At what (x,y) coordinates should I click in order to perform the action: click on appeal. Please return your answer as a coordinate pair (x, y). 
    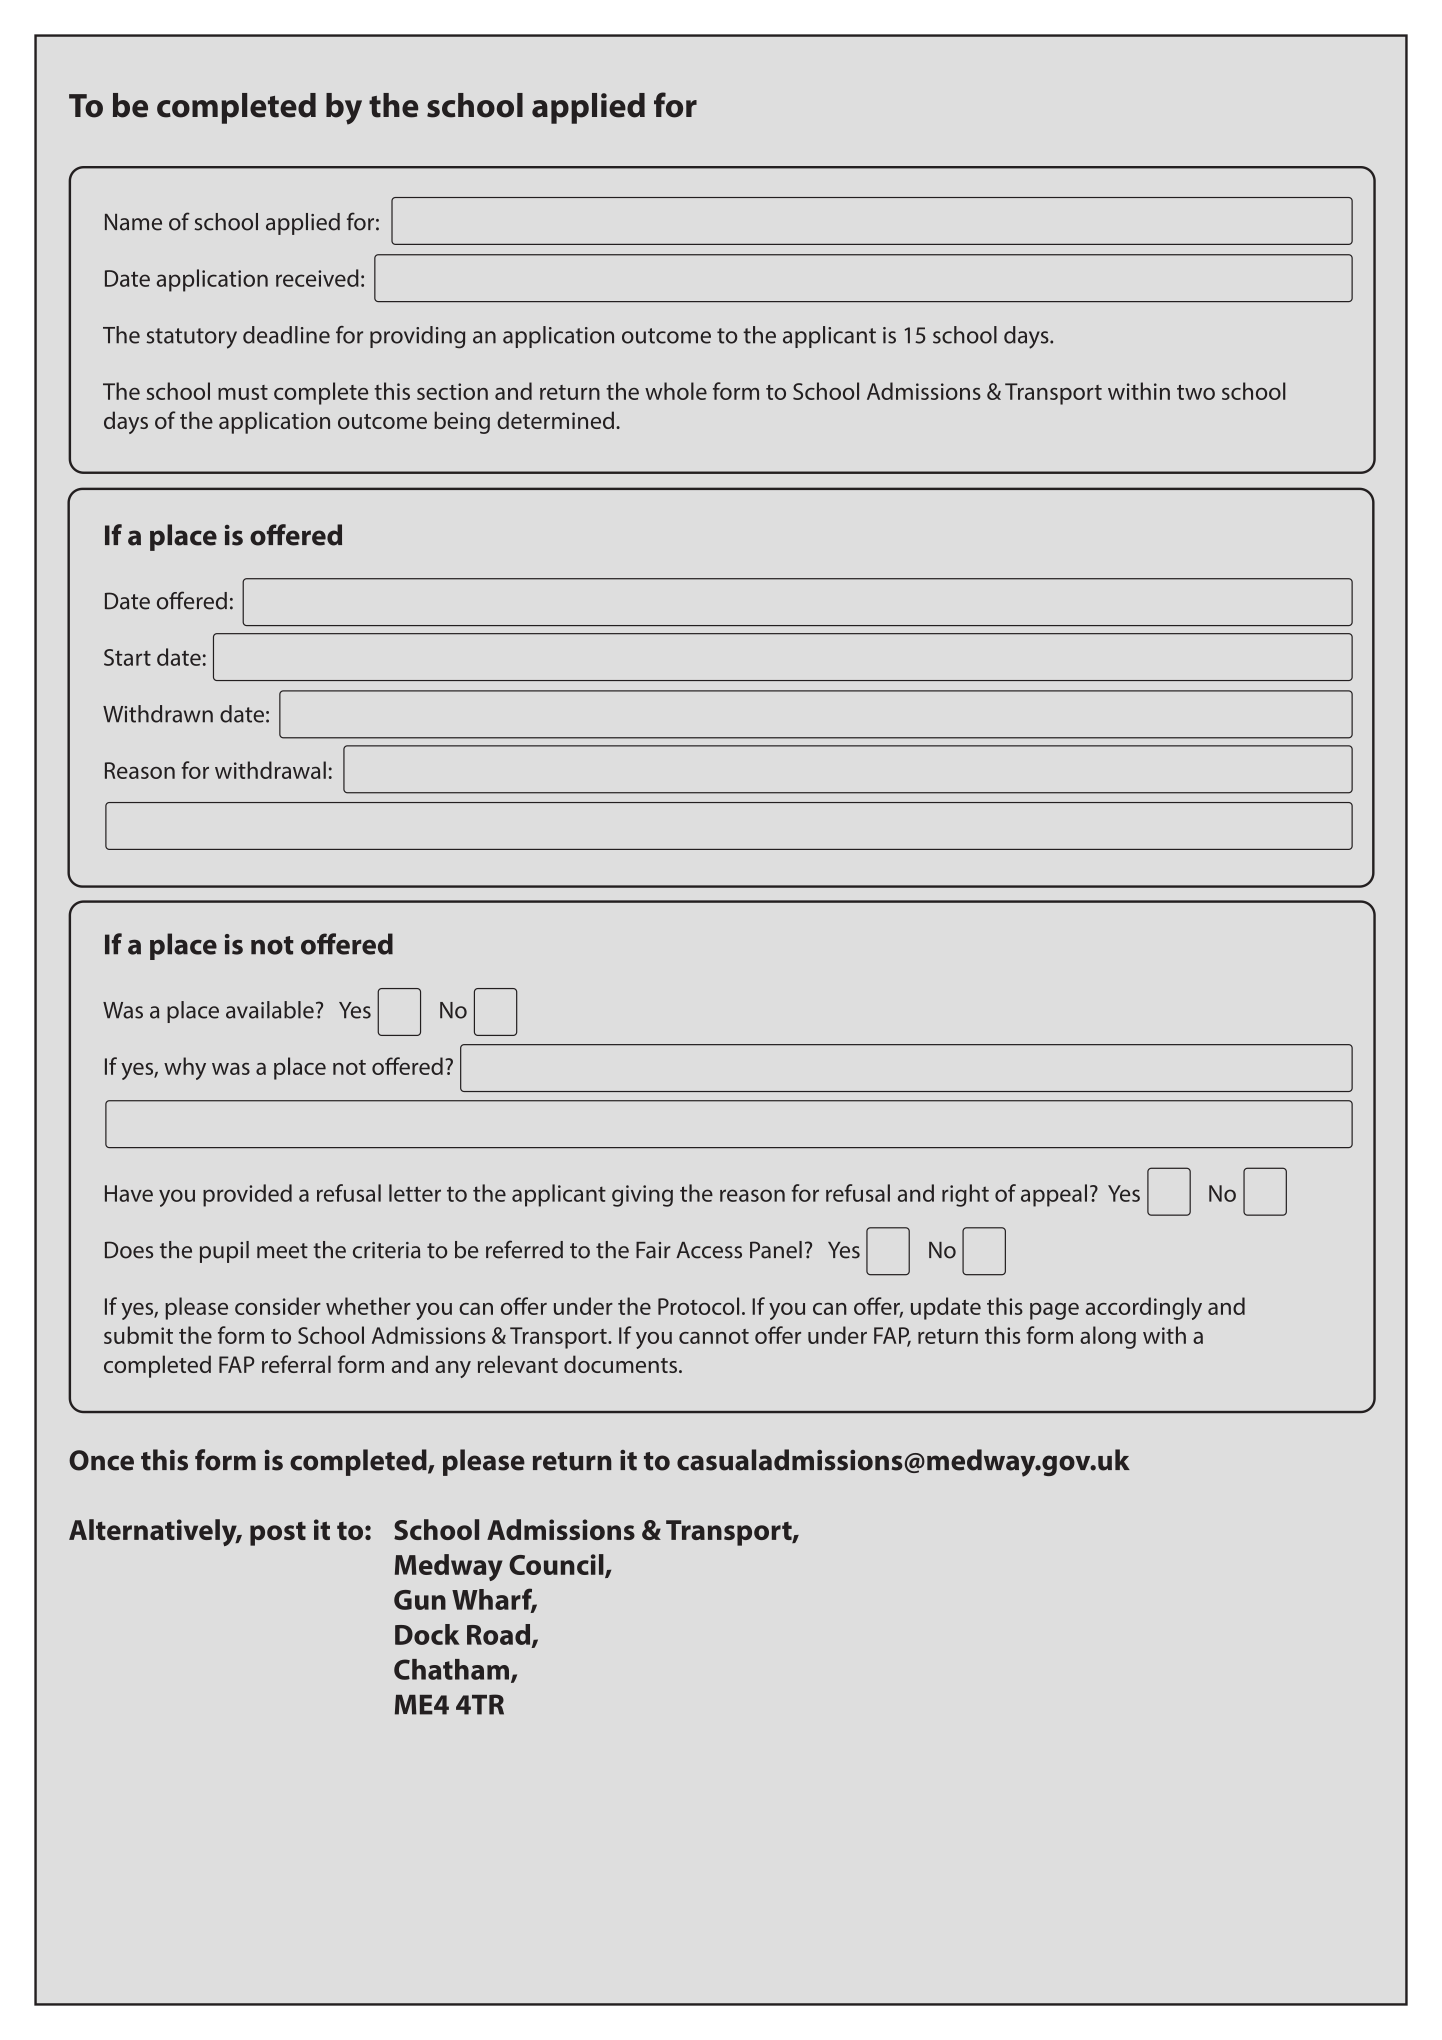
    Looking at the image, I should click on (1054, 1195).
